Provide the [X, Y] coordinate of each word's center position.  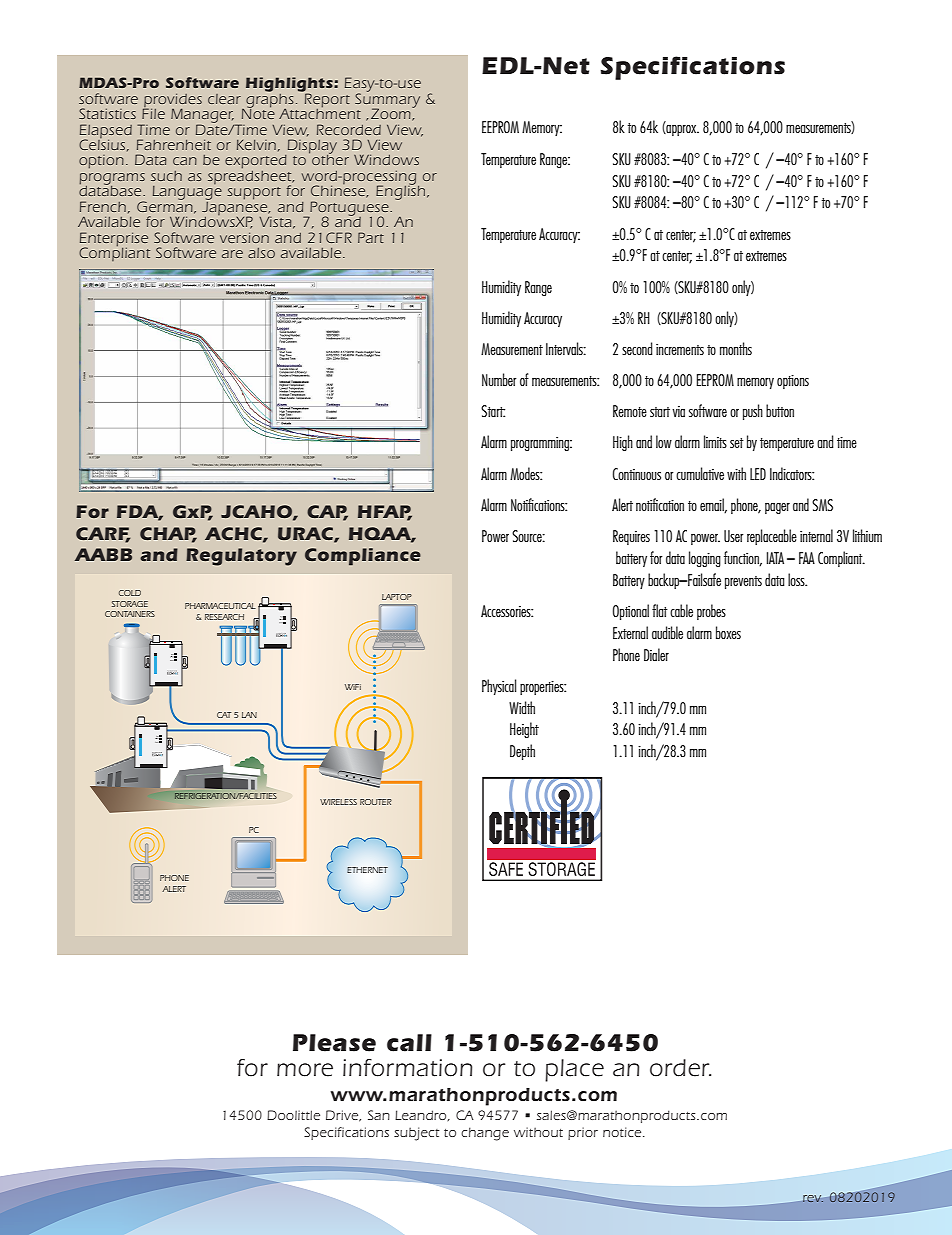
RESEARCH [224, 617]
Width [522, 707]
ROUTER [376, 802]
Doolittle [293, 1115]
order [680, 1068]
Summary [387, 100]
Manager [202, 116]
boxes [728, 632]
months [736, 348]
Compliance [363, 557]
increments [680, 349]
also [261, 253]
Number [499, 379]
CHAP [168, 534]
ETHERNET [367, 870]
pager [777, 508]
